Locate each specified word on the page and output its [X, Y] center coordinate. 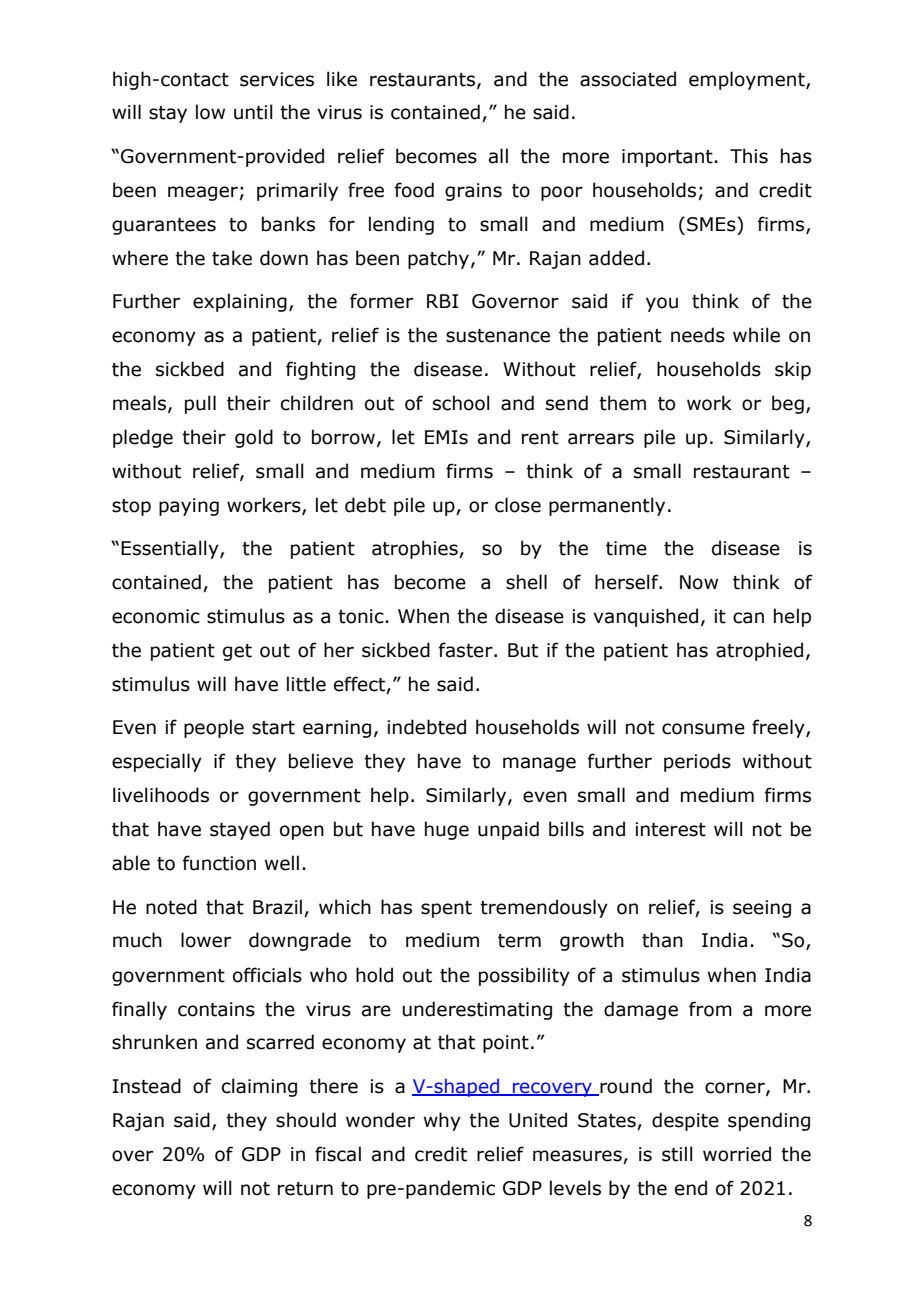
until [253, 112]
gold [254, 438]
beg [788, 404]
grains [473, 192]
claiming [259, 1087]
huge [447, 830]
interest [670, 829]
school [461, 403]
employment [748, 80]
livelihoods [161, 795]
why [442, 1121]
